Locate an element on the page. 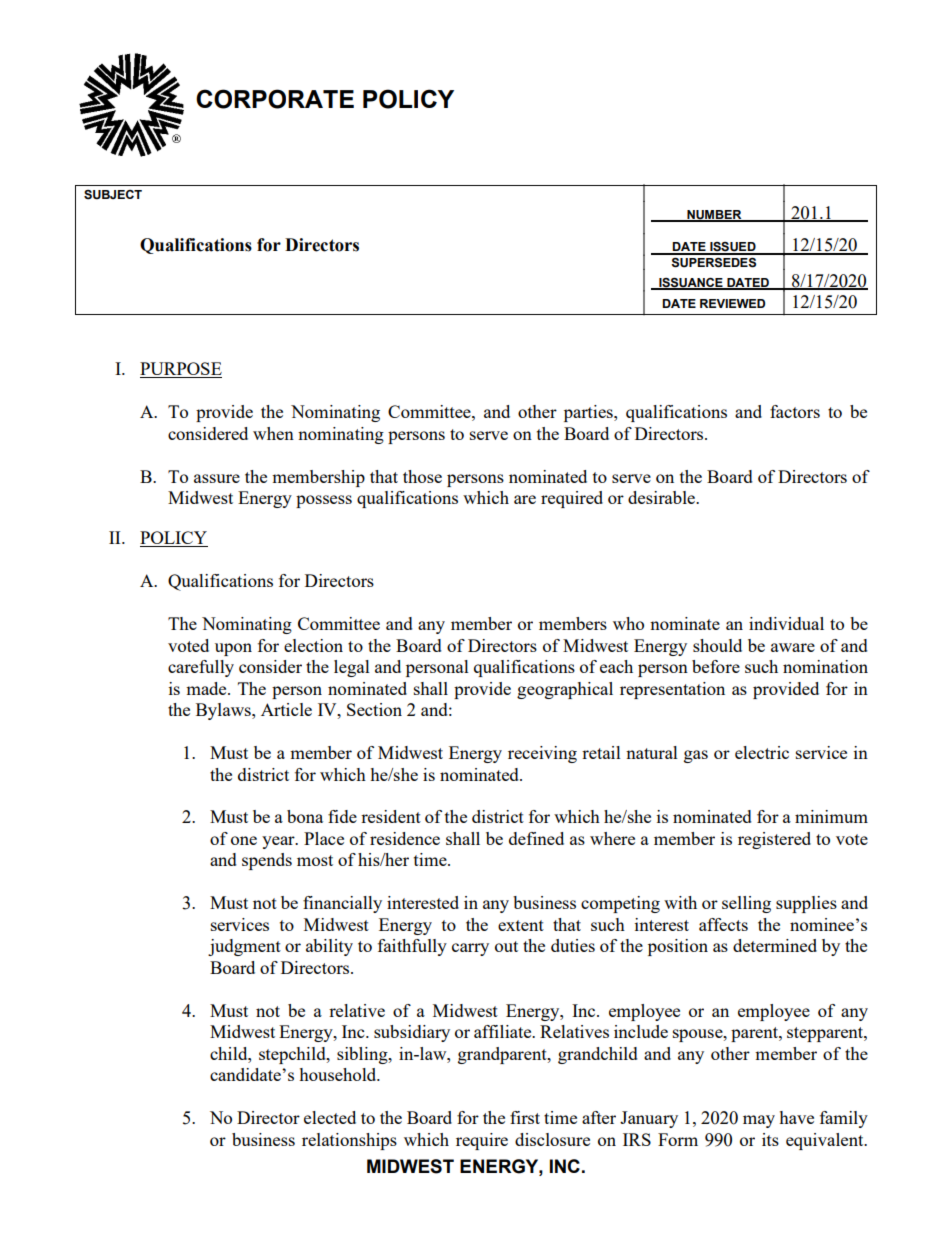 Image resolution: width=952 pixels, height=1233 pixels. elected is located at coordinates (330, 1117).
